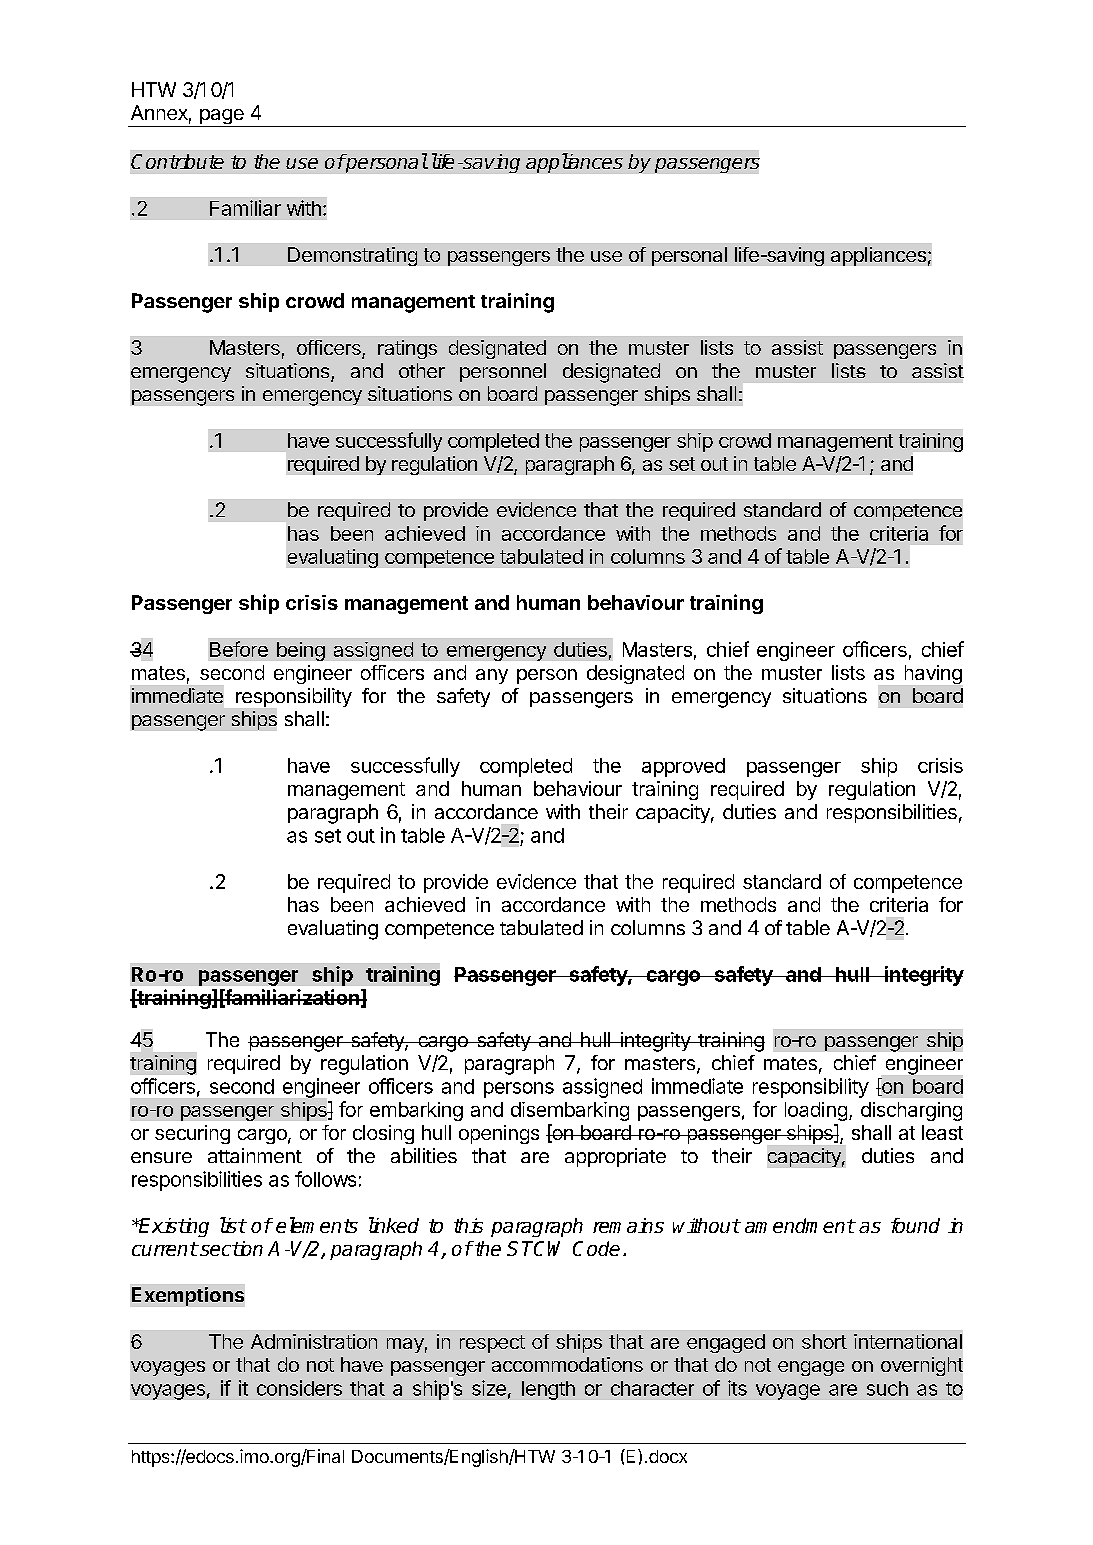 This screenshot has height=1545, width=1093. I want to click on openings, so click(499, 1134).
